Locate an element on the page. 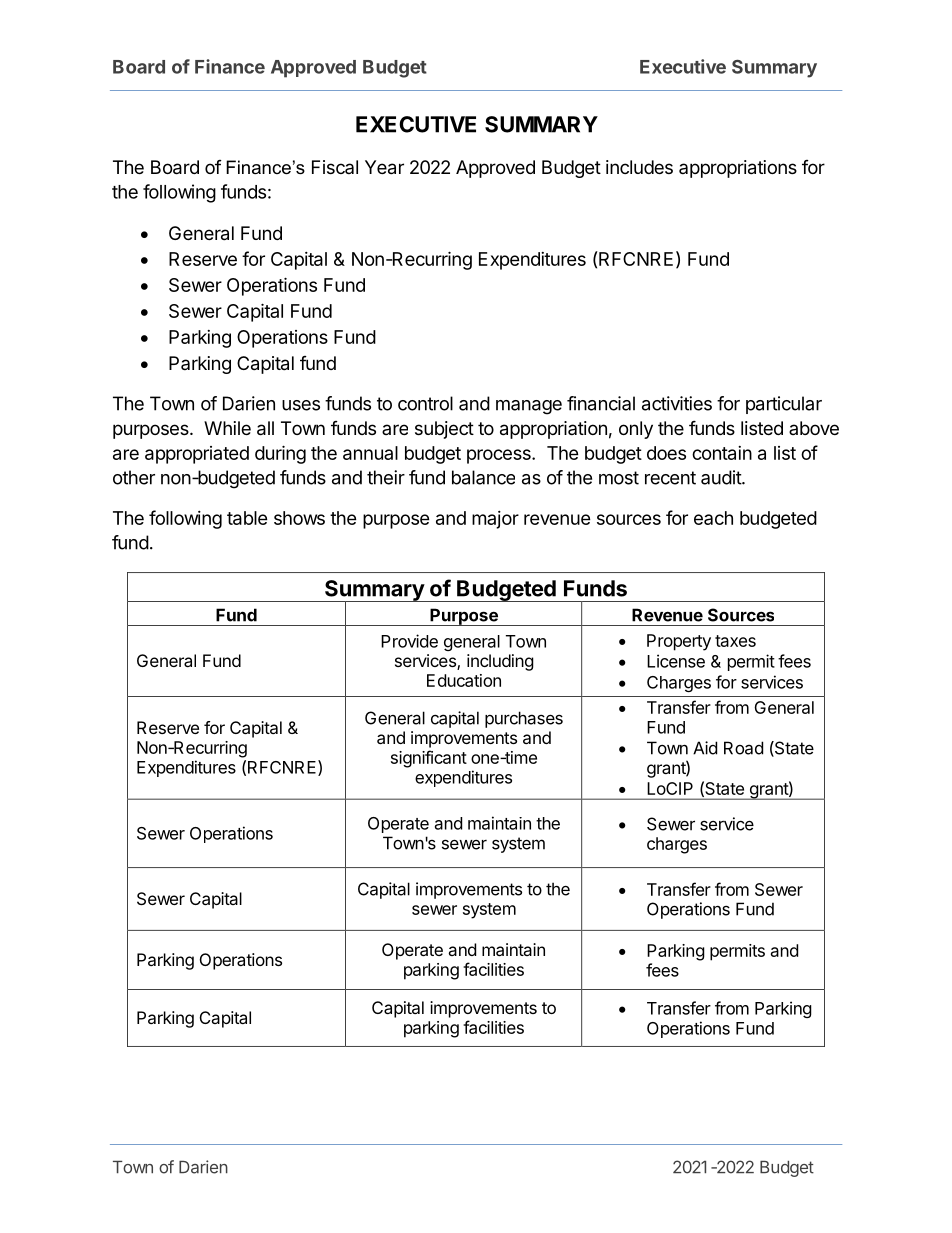 The image size is (952, 1233). significant is located at coordinates (429, 759).
